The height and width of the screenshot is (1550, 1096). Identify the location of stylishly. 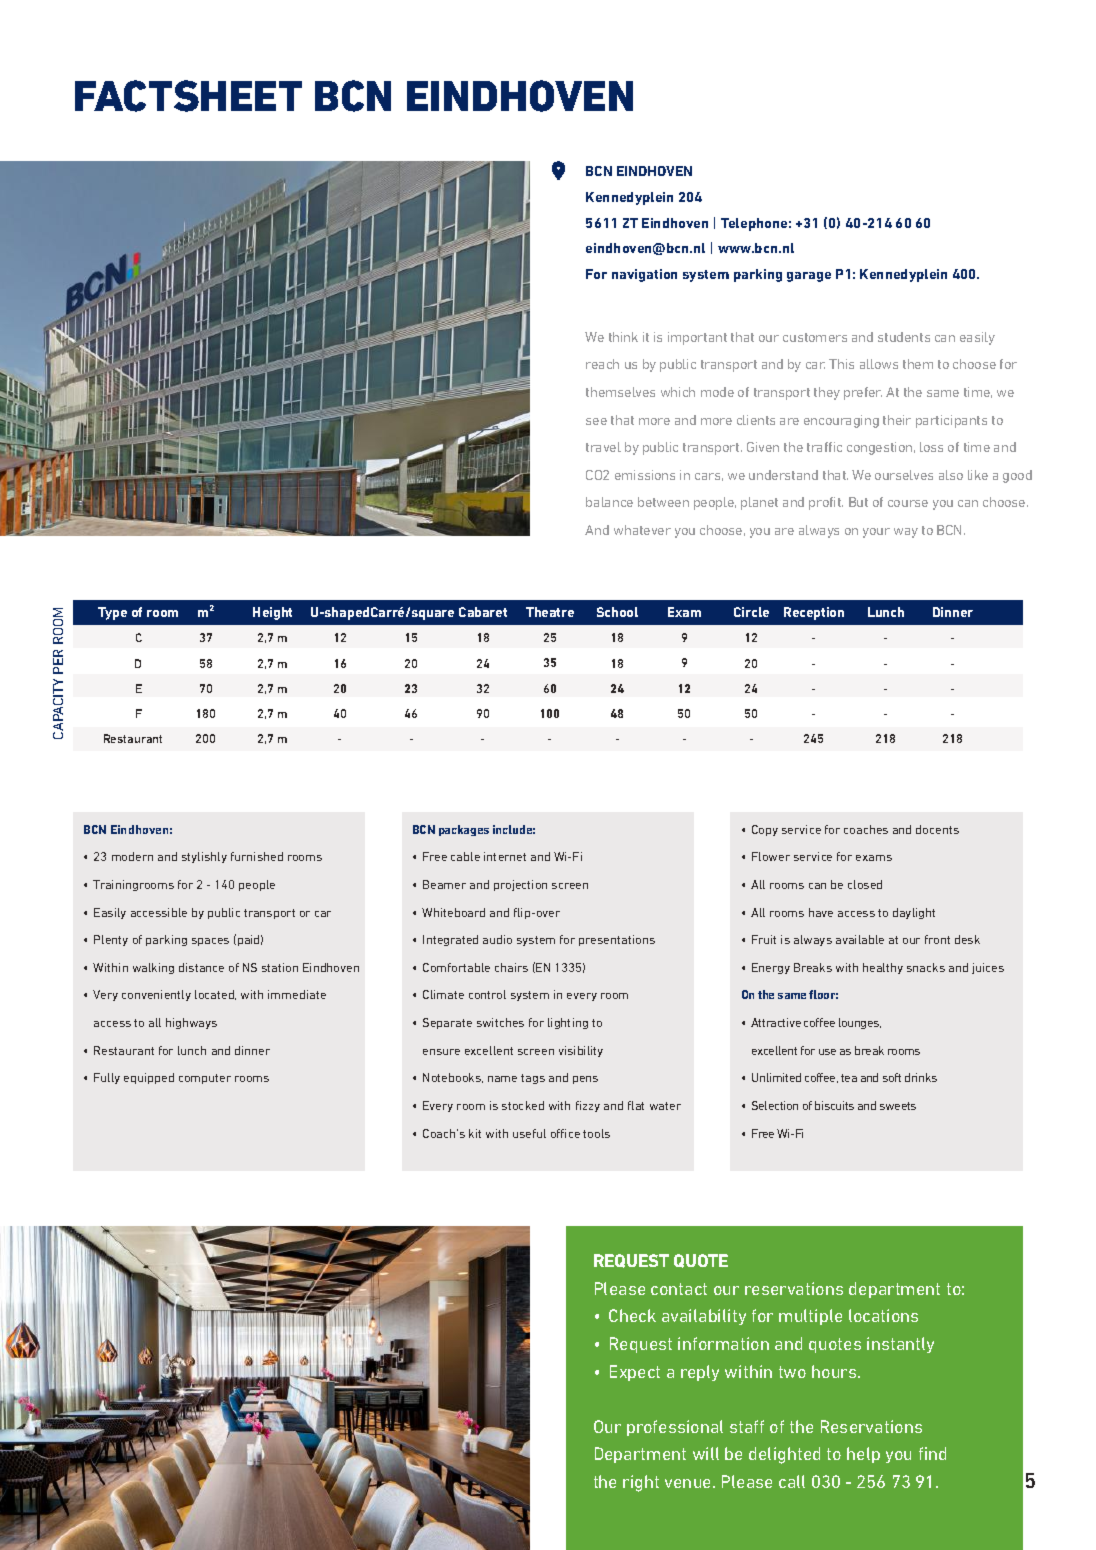
(204, 857).
